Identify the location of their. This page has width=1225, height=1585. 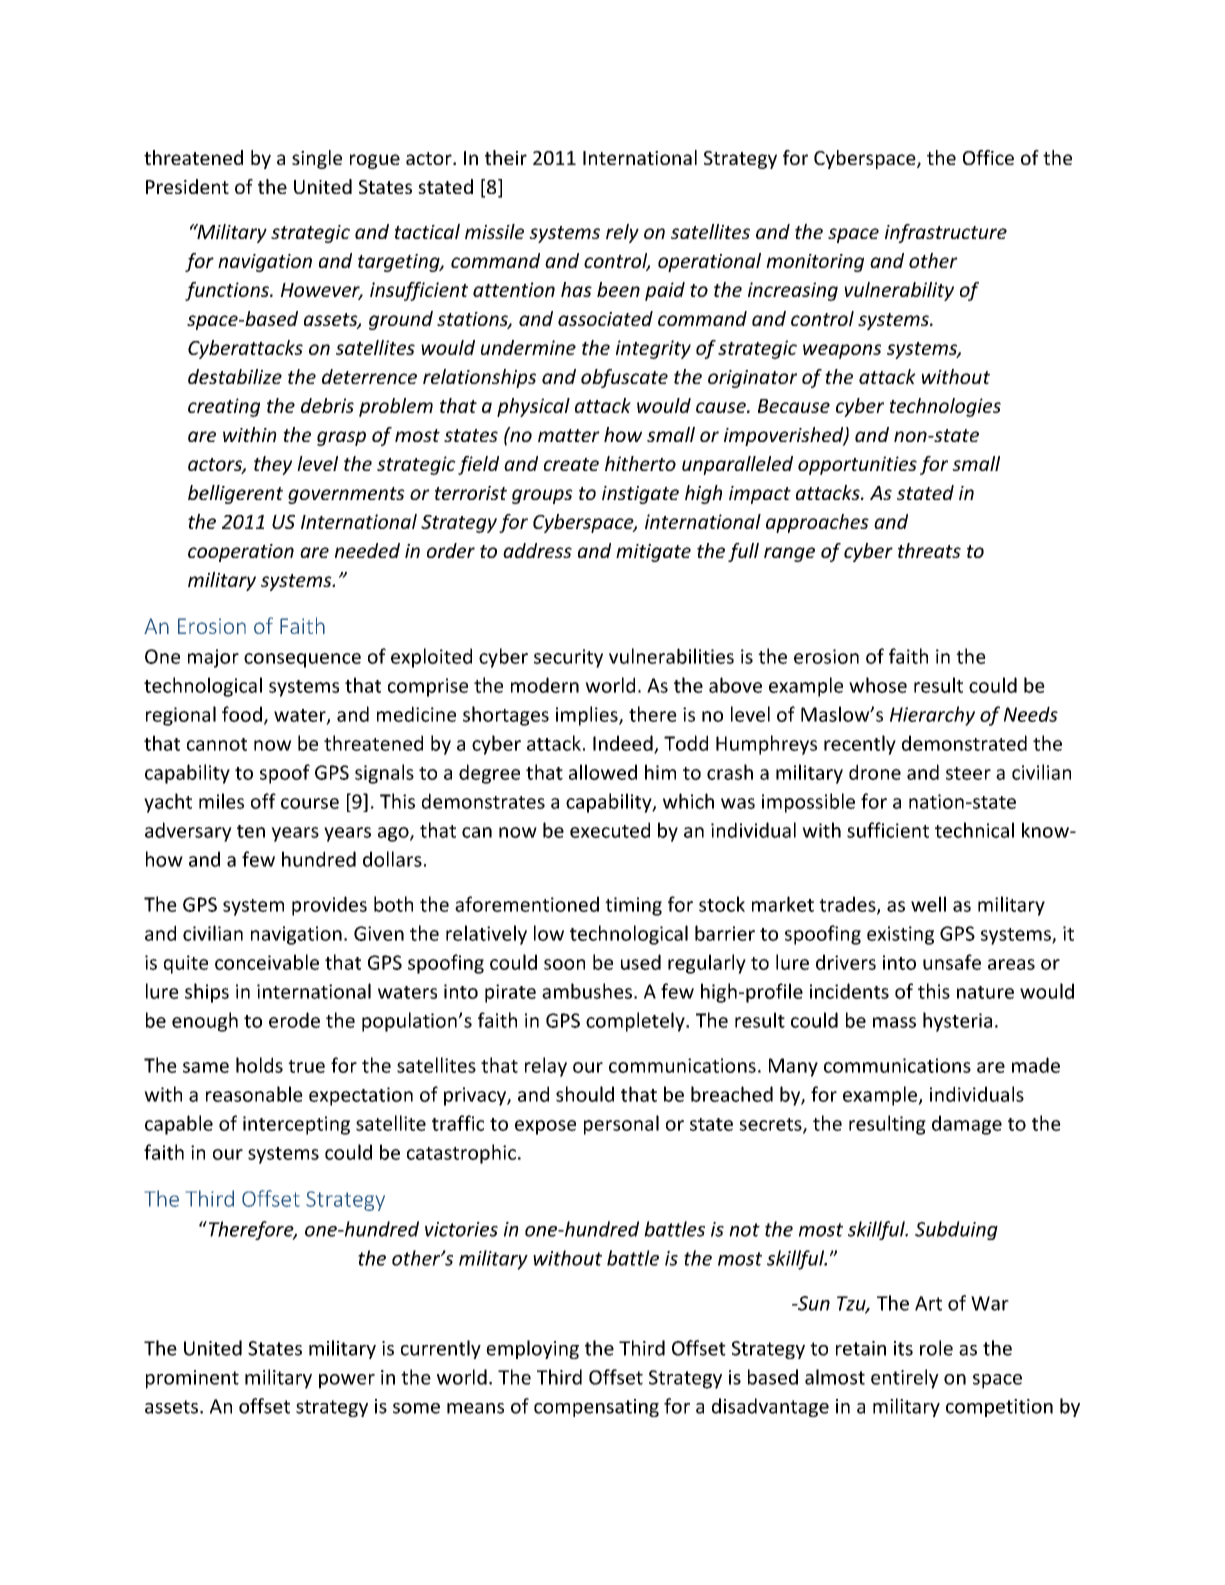
(506, 157).
